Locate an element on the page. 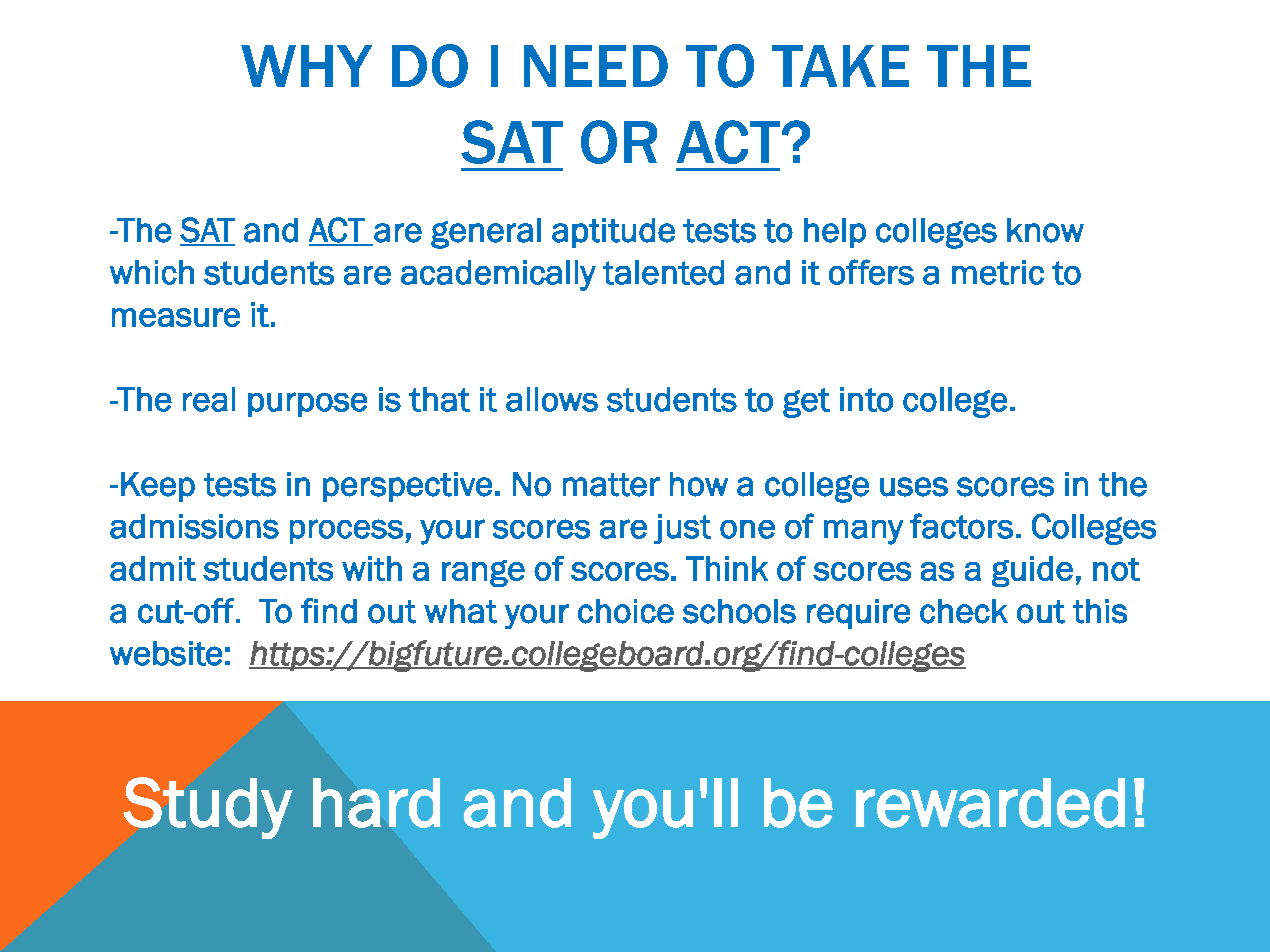 The width and height of the page is (1270, 952). uses is located at coordinates (914, 487).
